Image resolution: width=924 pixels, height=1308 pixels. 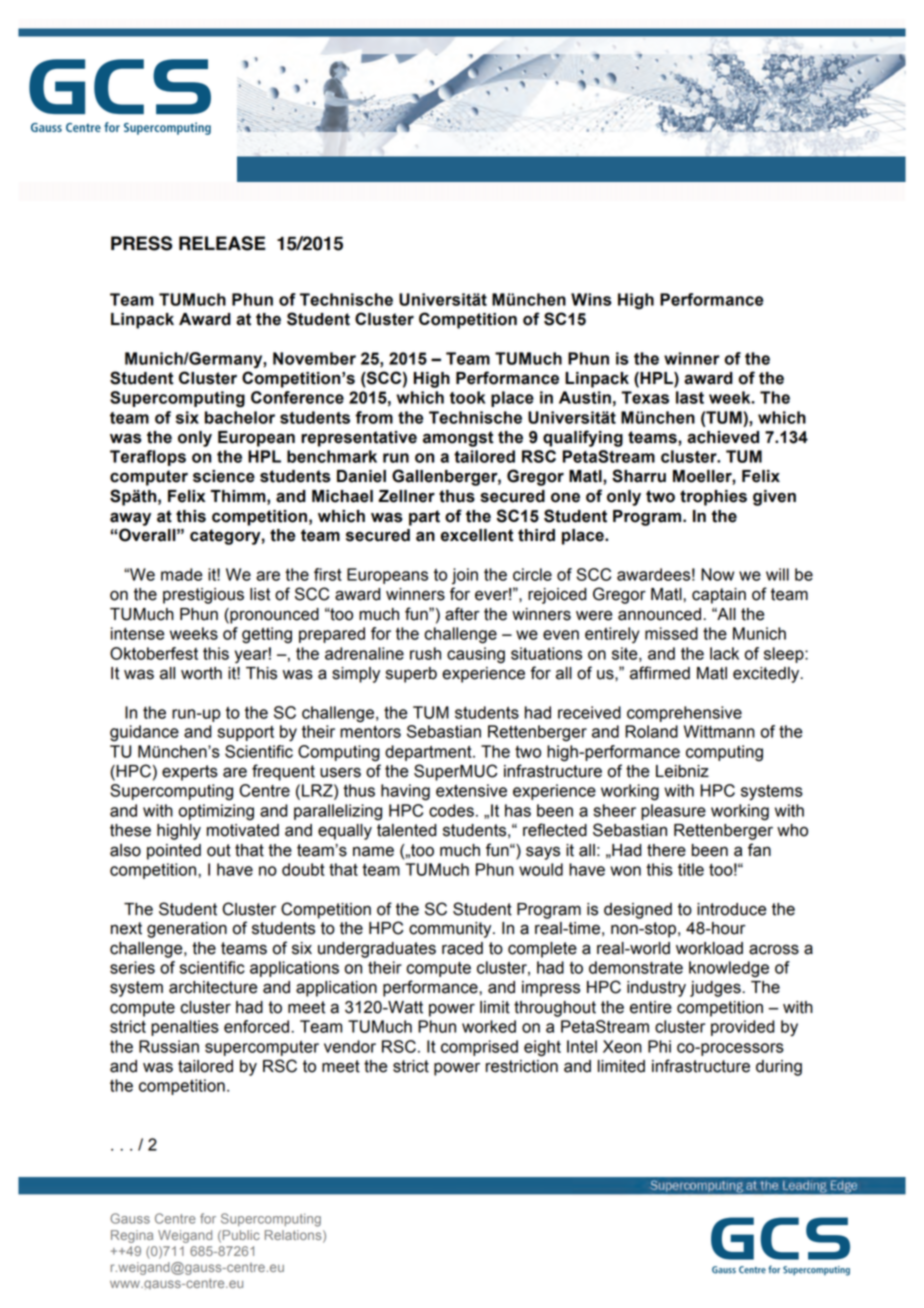 What do you see at coordinates (479, 1048) in the screenshot?
I see `comprised` at bounding box center [479, 1048].
